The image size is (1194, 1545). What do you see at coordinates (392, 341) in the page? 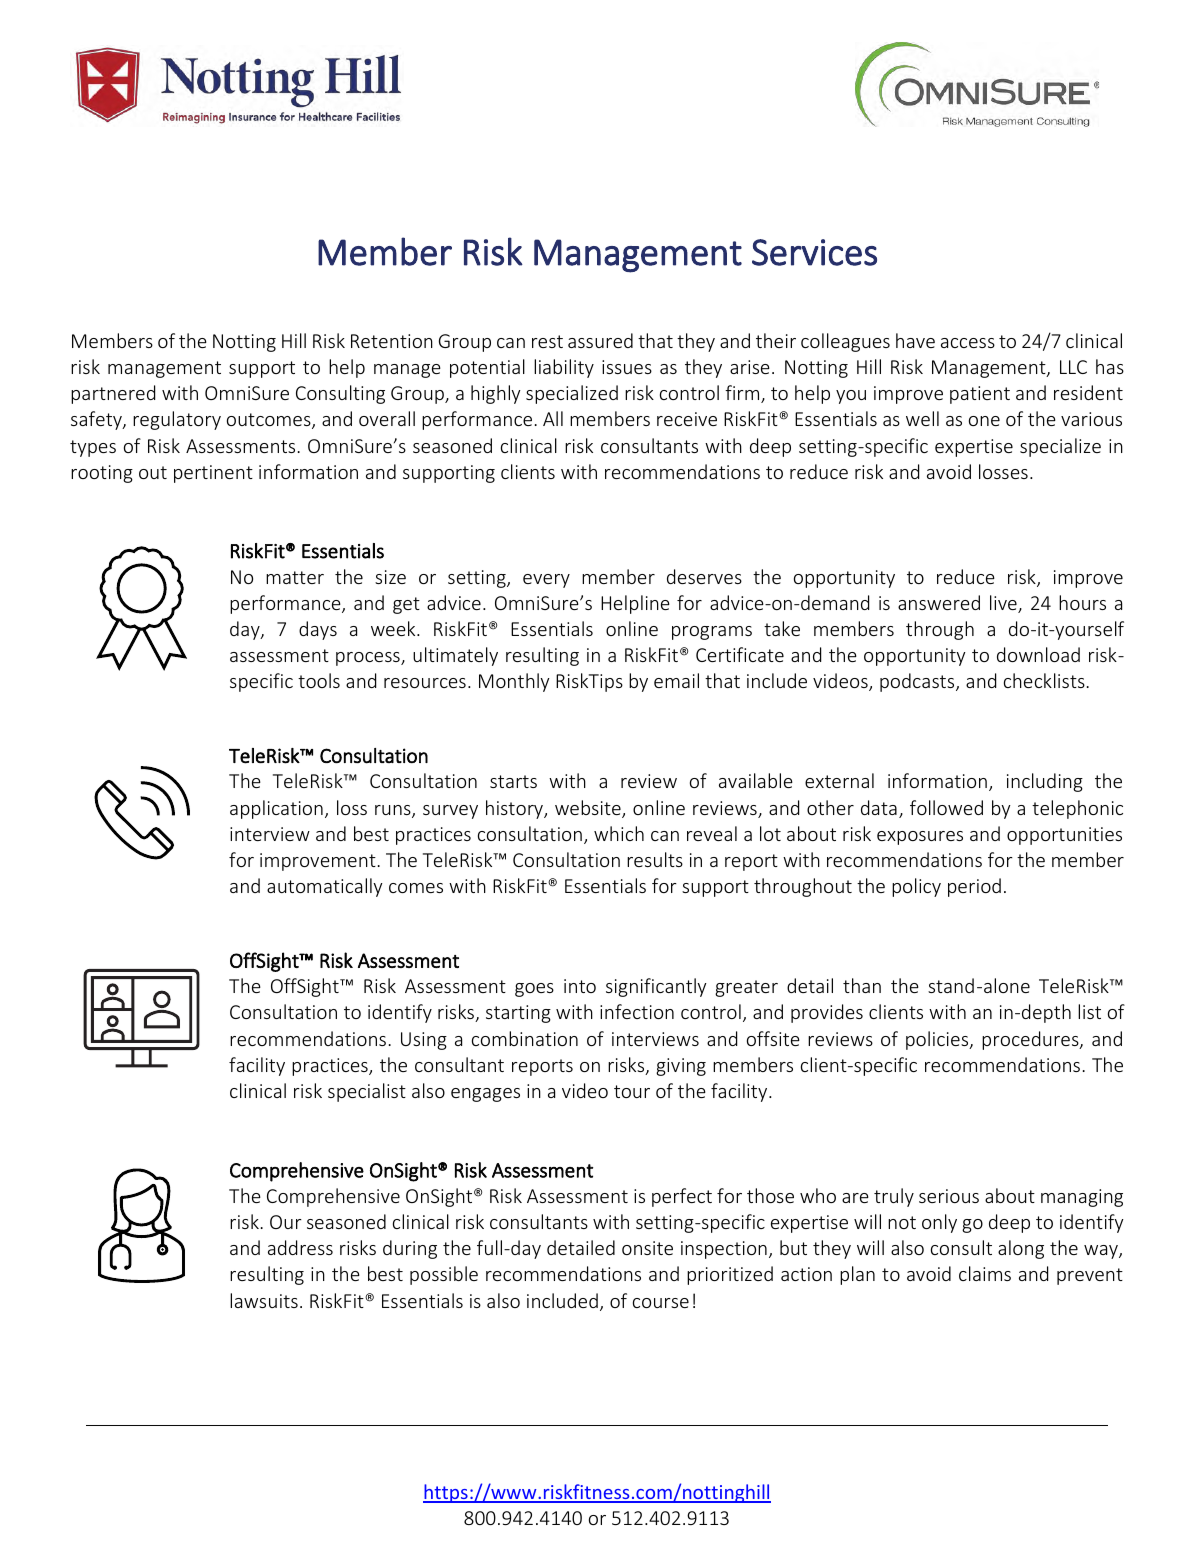
I see `Retention` at bounding box center [392, 341].
